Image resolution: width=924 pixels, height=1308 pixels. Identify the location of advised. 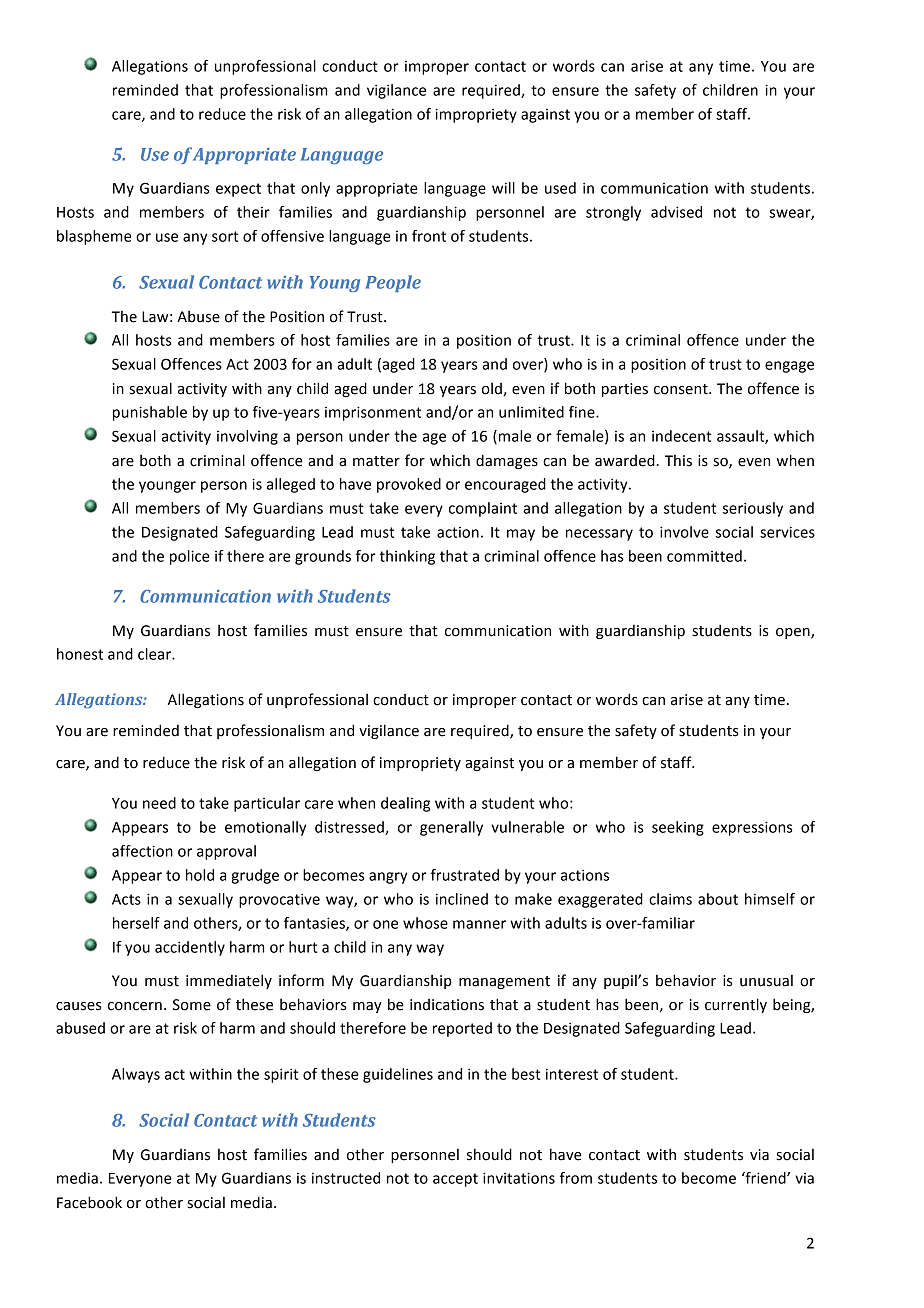
(676, 212).
